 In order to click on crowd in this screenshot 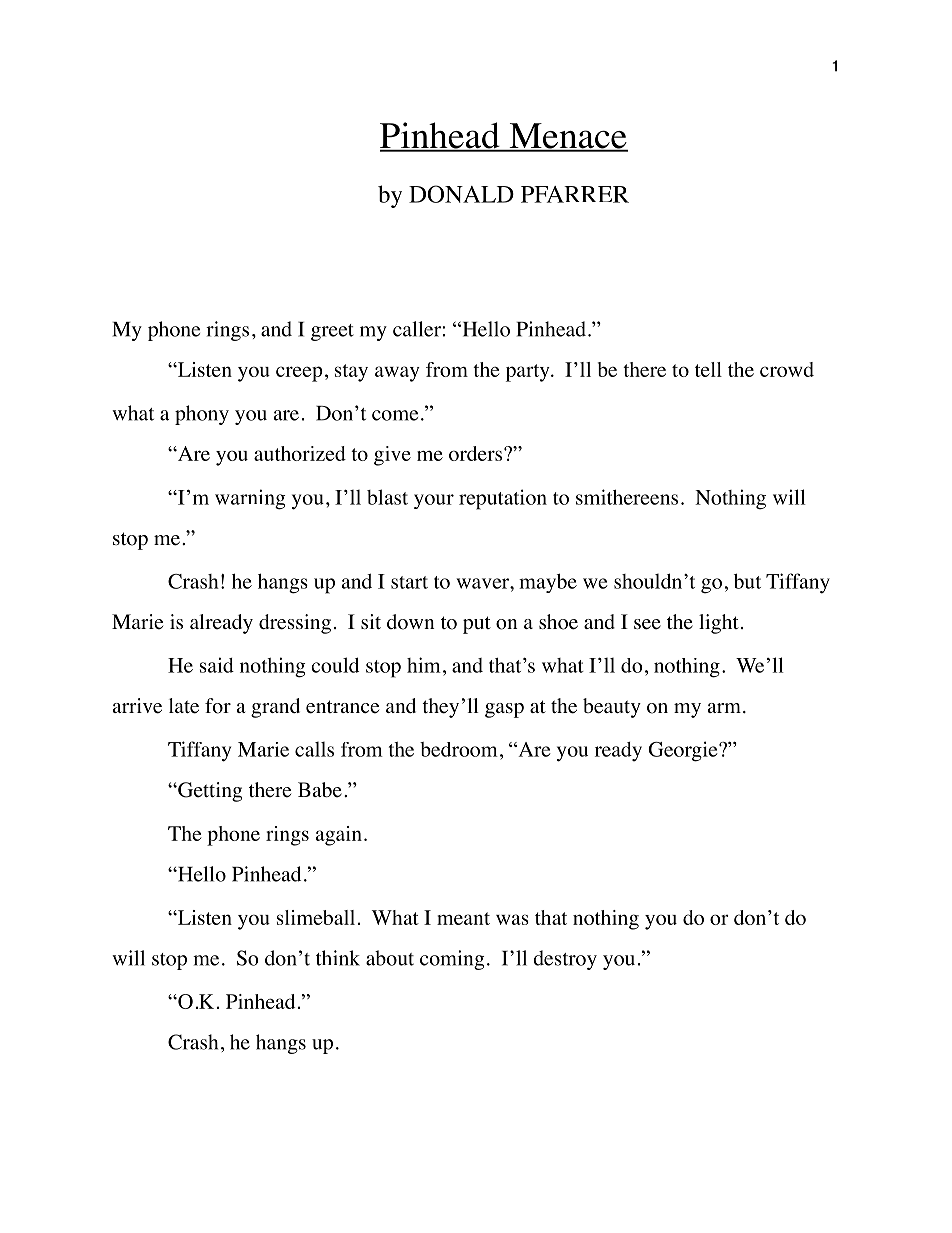, I will do `click(787, 369)`.
